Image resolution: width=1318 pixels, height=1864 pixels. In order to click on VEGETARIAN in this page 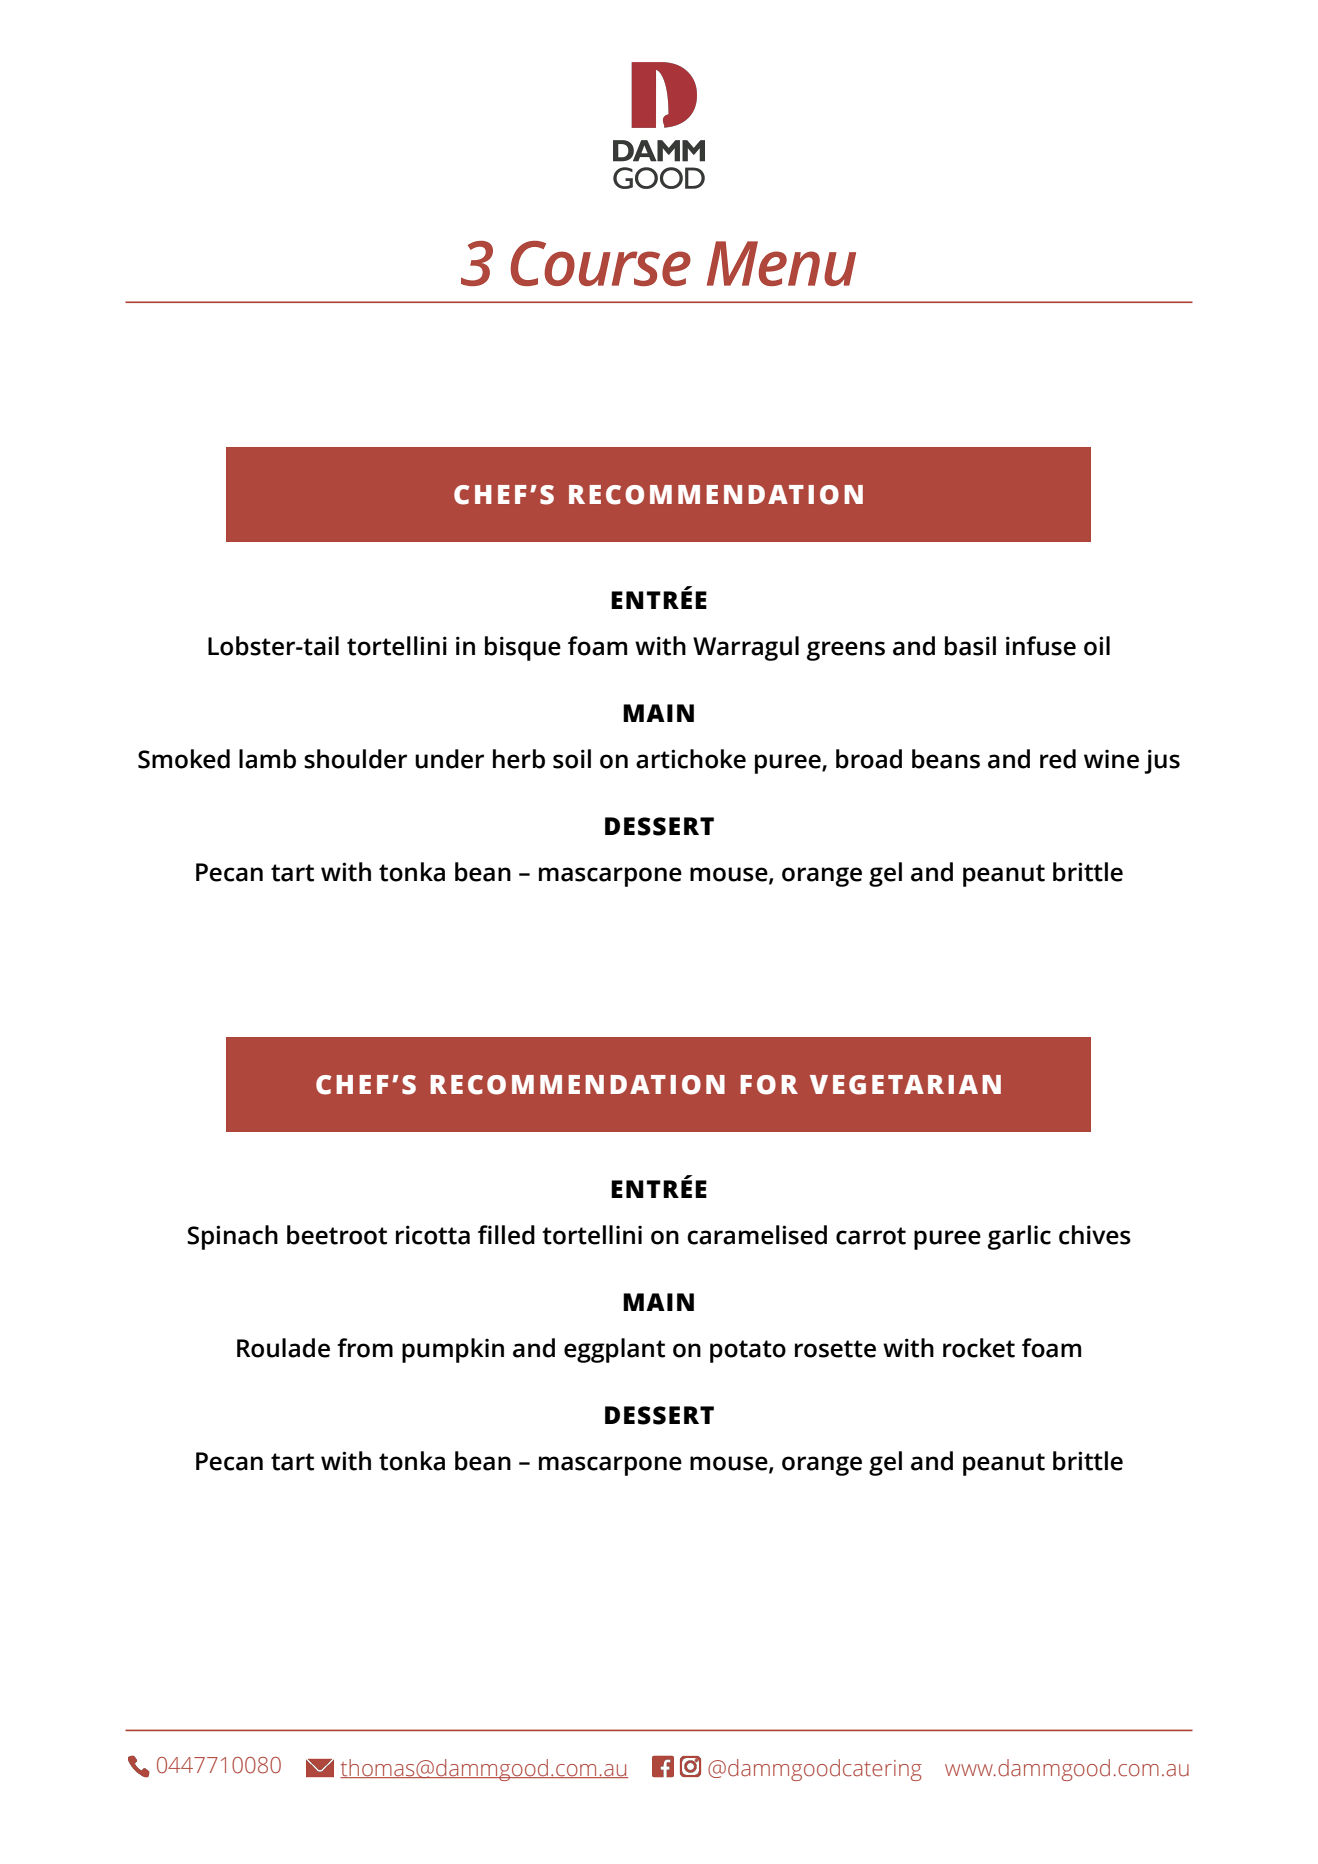, I will do `click(905, 1085)`.
